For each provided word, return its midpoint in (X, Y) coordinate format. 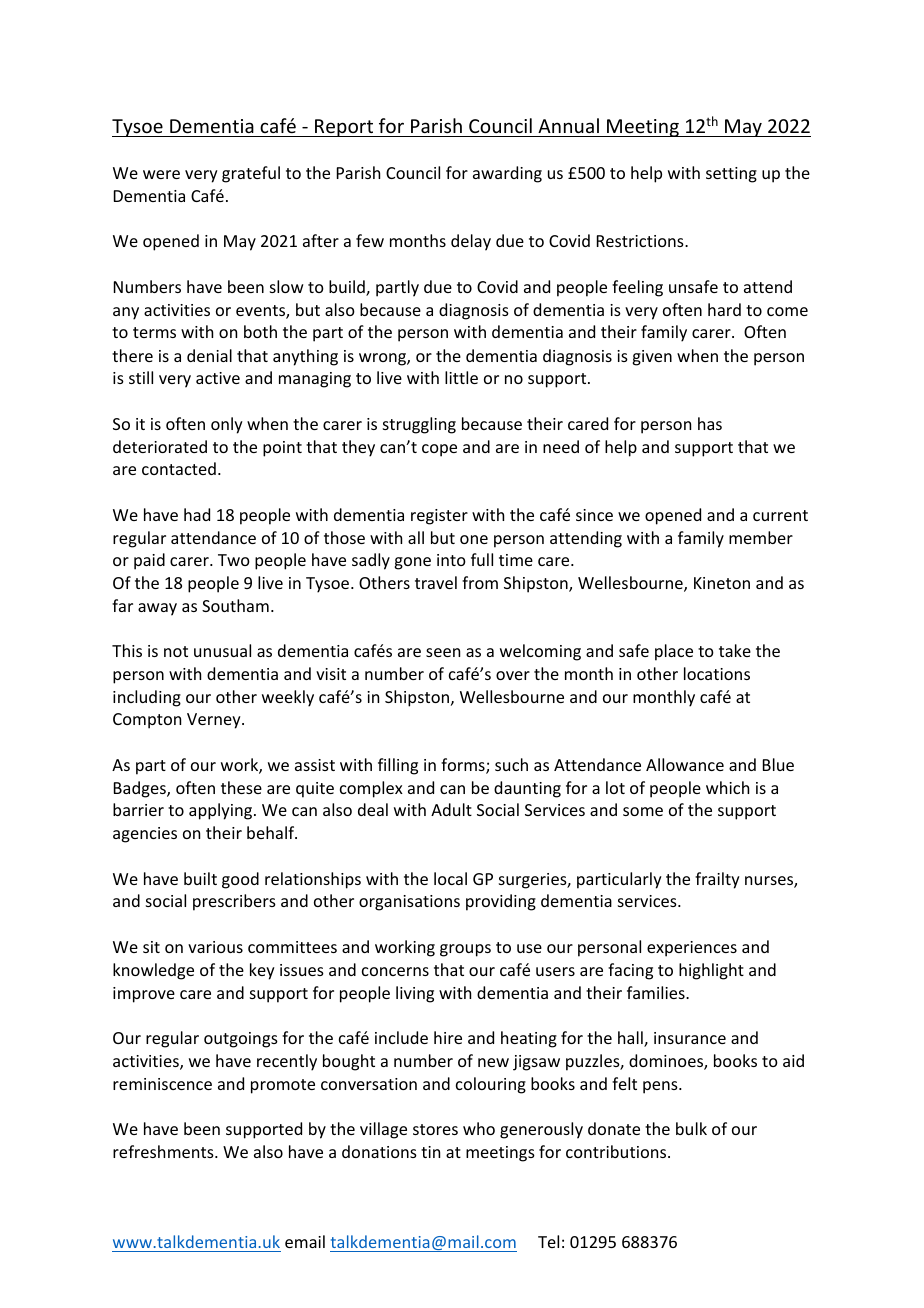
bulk (691, 1128)
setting (731, 175)
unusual (222, 650)
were (161, 174)
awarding (507, 174)
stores (435, 1129)
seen (443, 652)
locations (717, 673)
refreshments (164, 1151)
